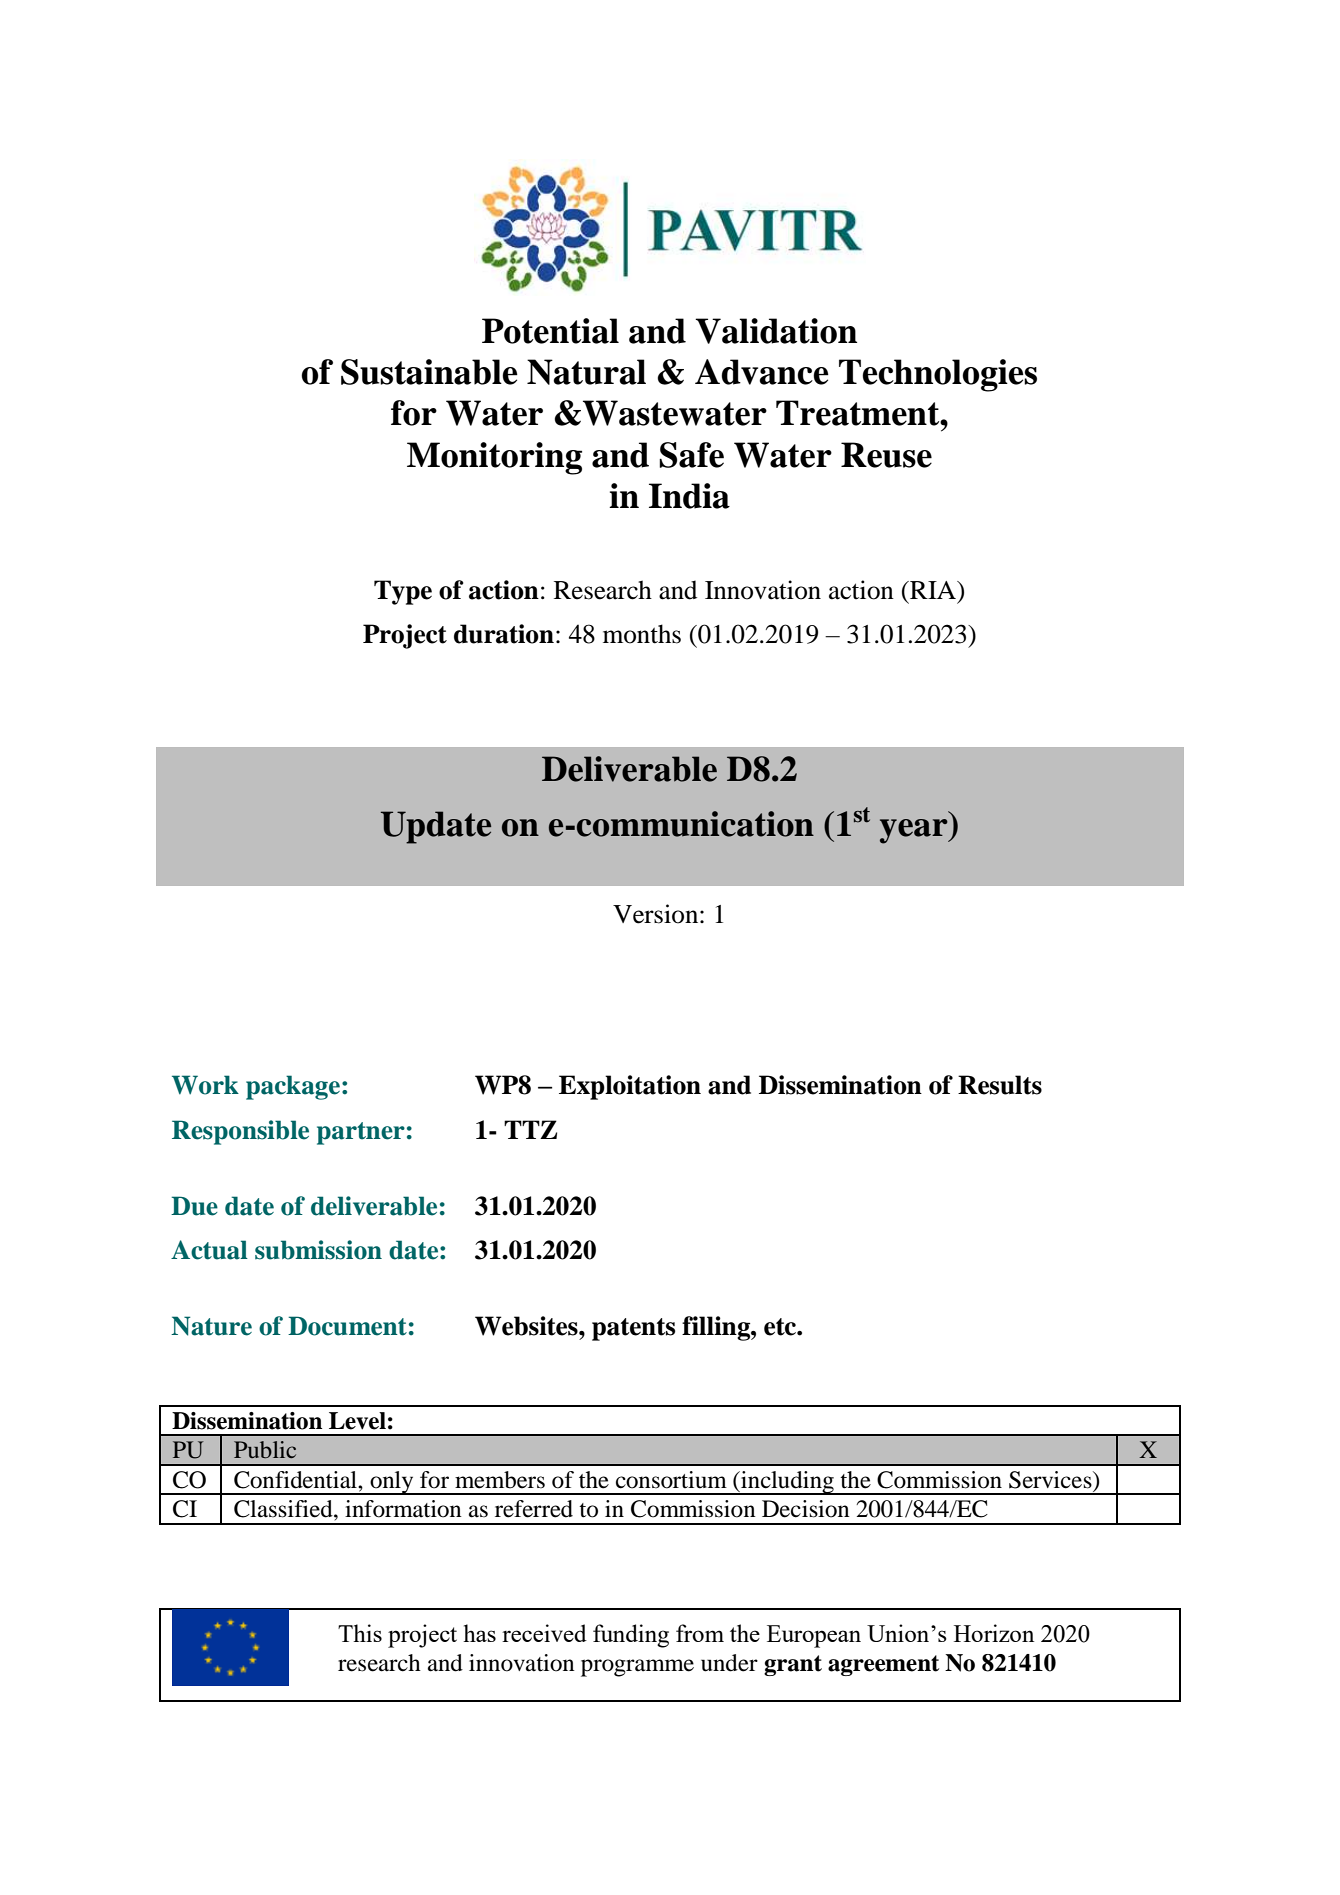  I want to click on patents, so click(633, 1329).
